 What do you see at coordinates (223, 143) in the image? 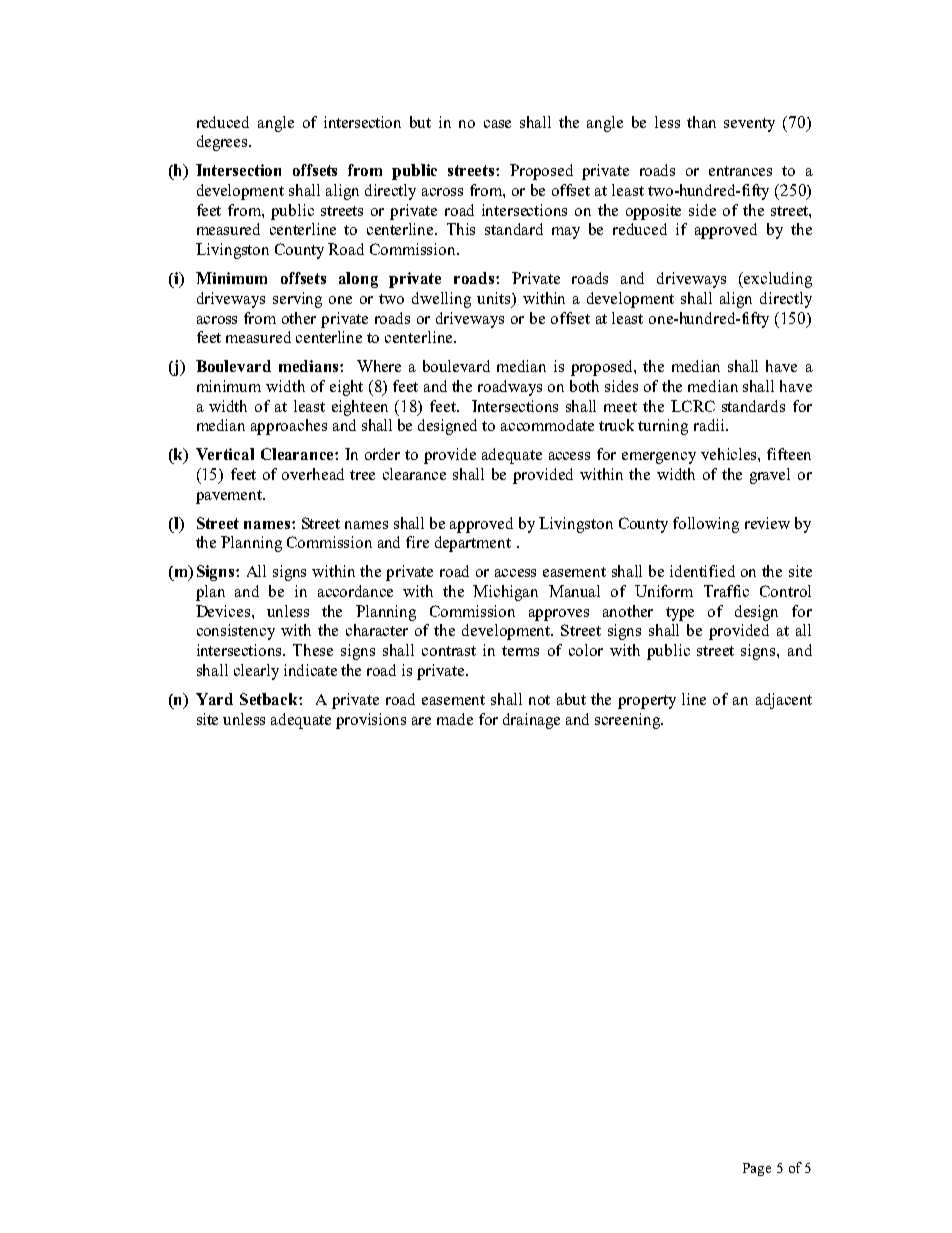
I see `degrees` at bounding box center [223, 143].
